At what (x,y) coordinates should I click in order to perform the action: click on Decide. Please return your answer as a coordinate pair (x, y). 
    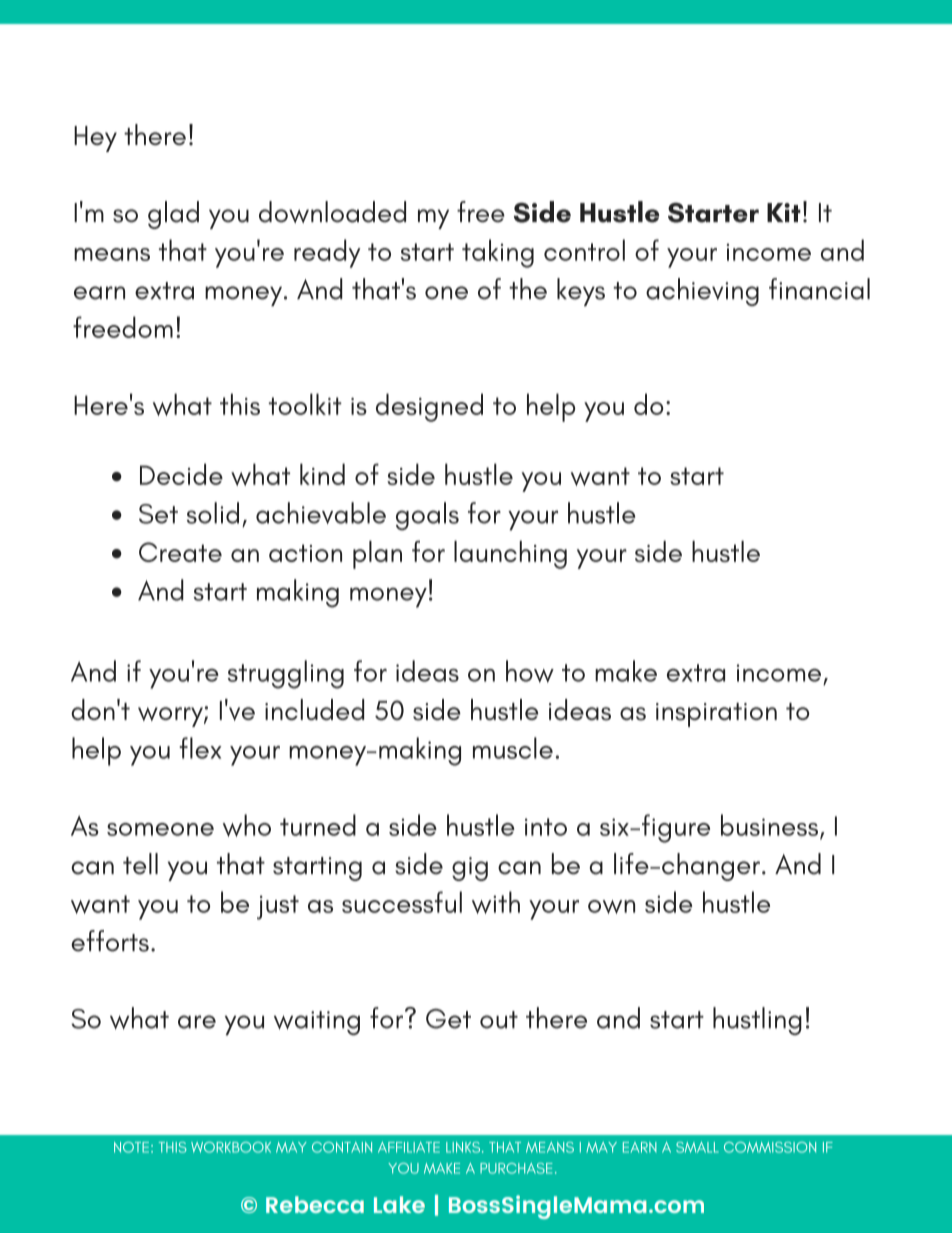
    Looking at the image, I should click on (181, 474).
